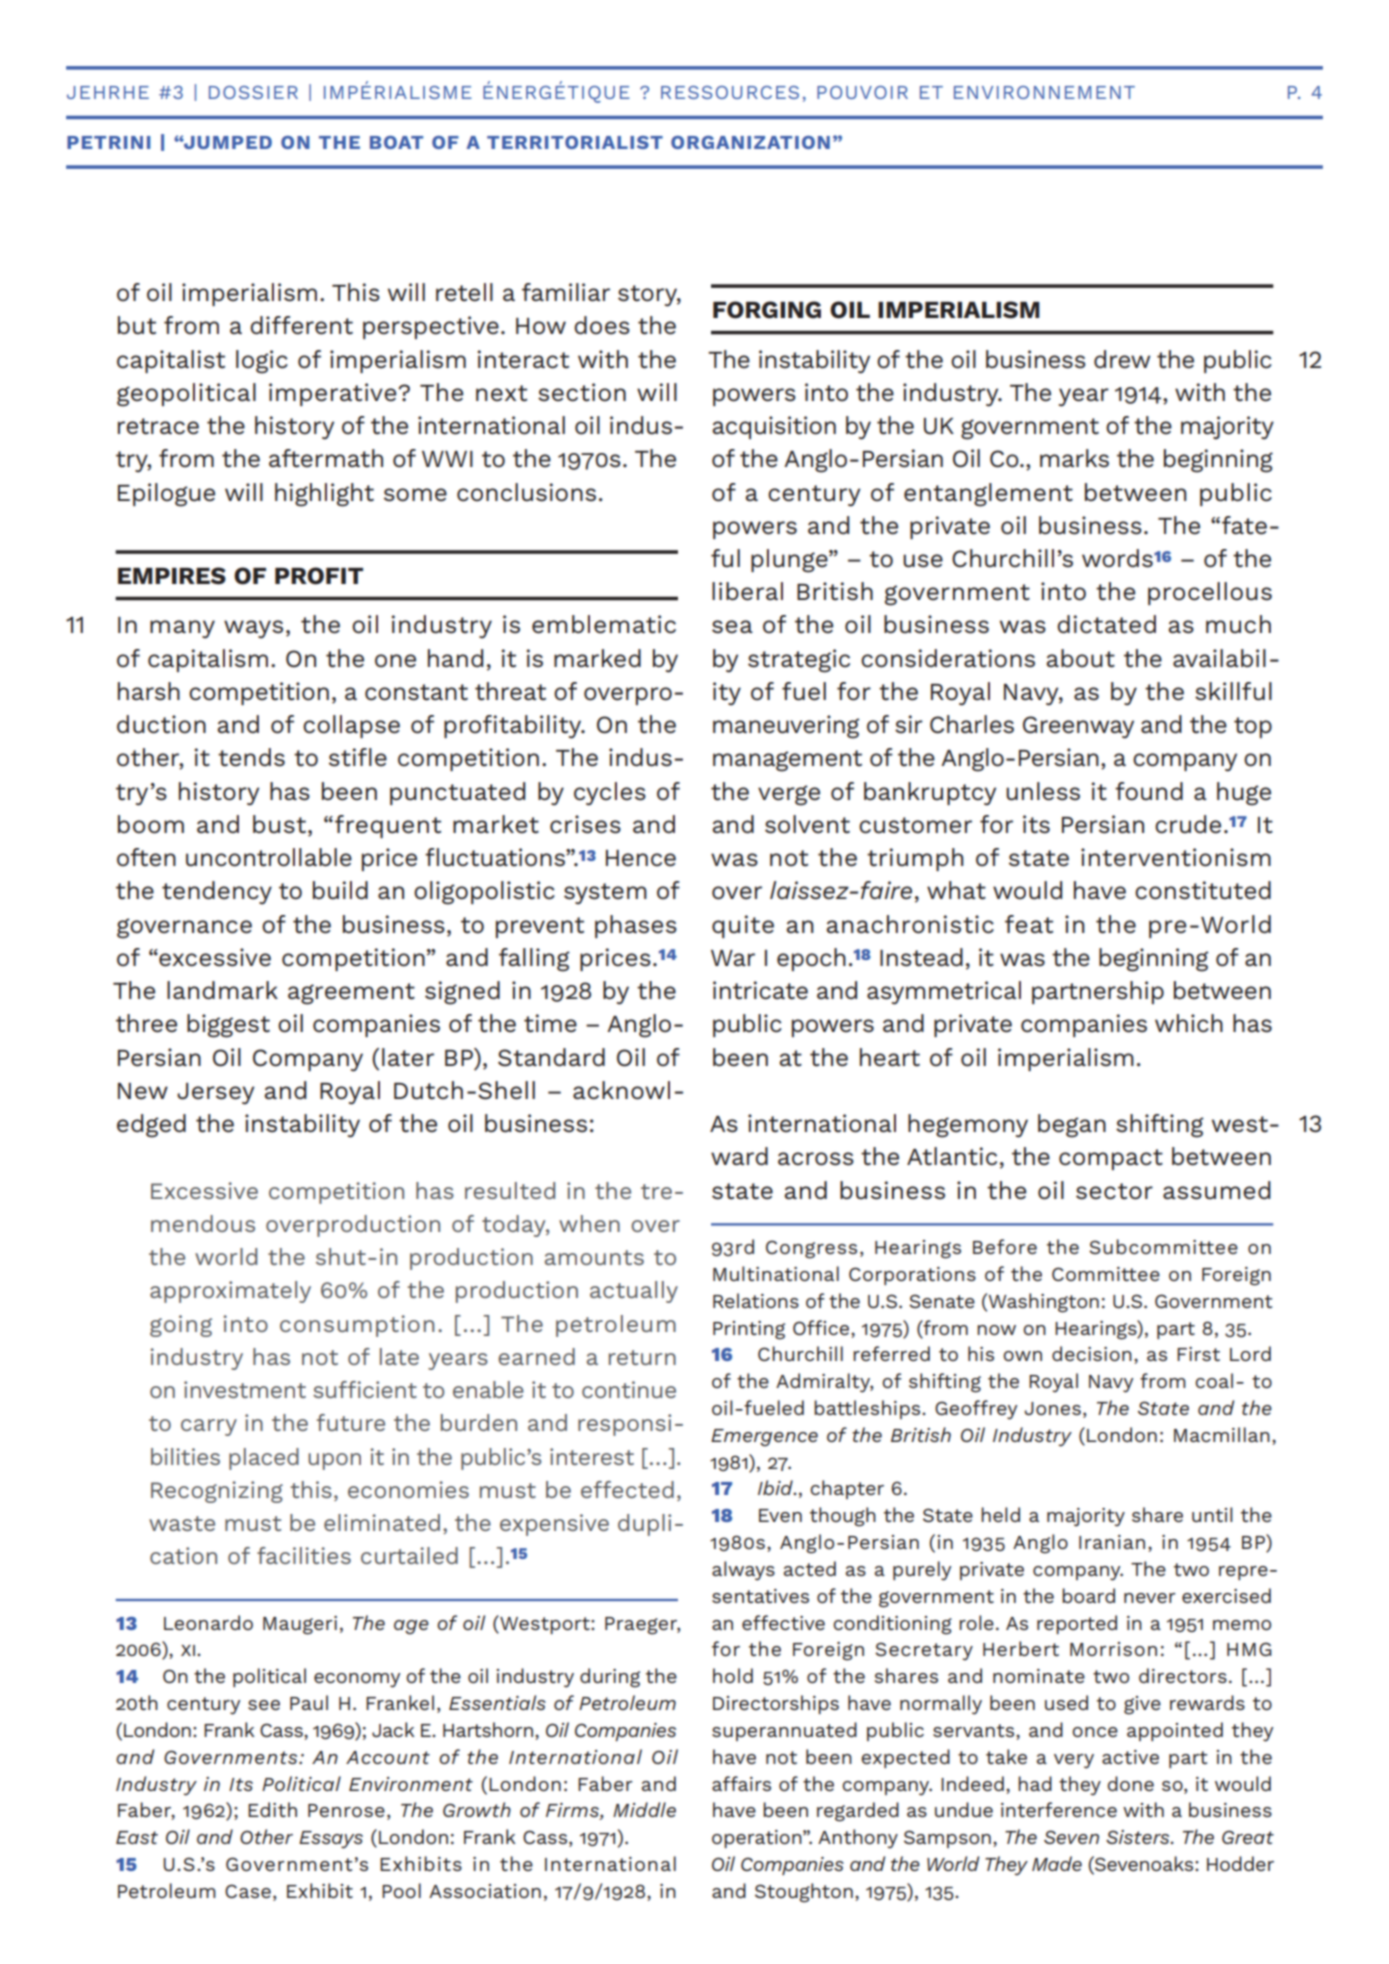 This image has width=1389, height=1964. Describe the element at coordinates (253, 92) in the image. I see `DOSSIER` at that location.
